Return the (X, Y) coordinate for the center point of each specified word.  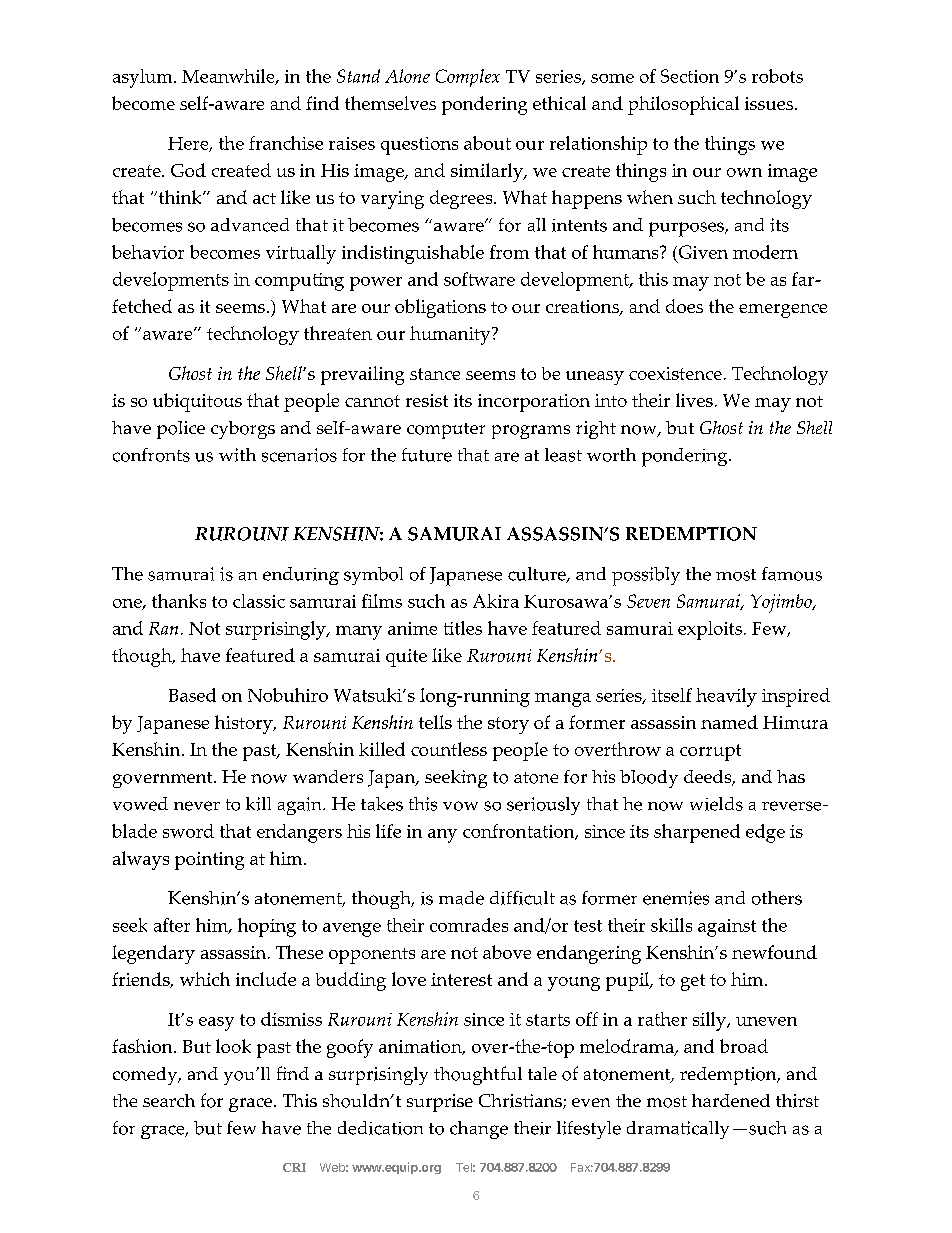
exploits (710, 630)
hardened (731, 1100)
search (169, 1100)
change (479, 1130)
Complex (468, 78)
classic (259, 601)
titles (463, 628)
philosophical (683, 105)
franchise (286, 143)
